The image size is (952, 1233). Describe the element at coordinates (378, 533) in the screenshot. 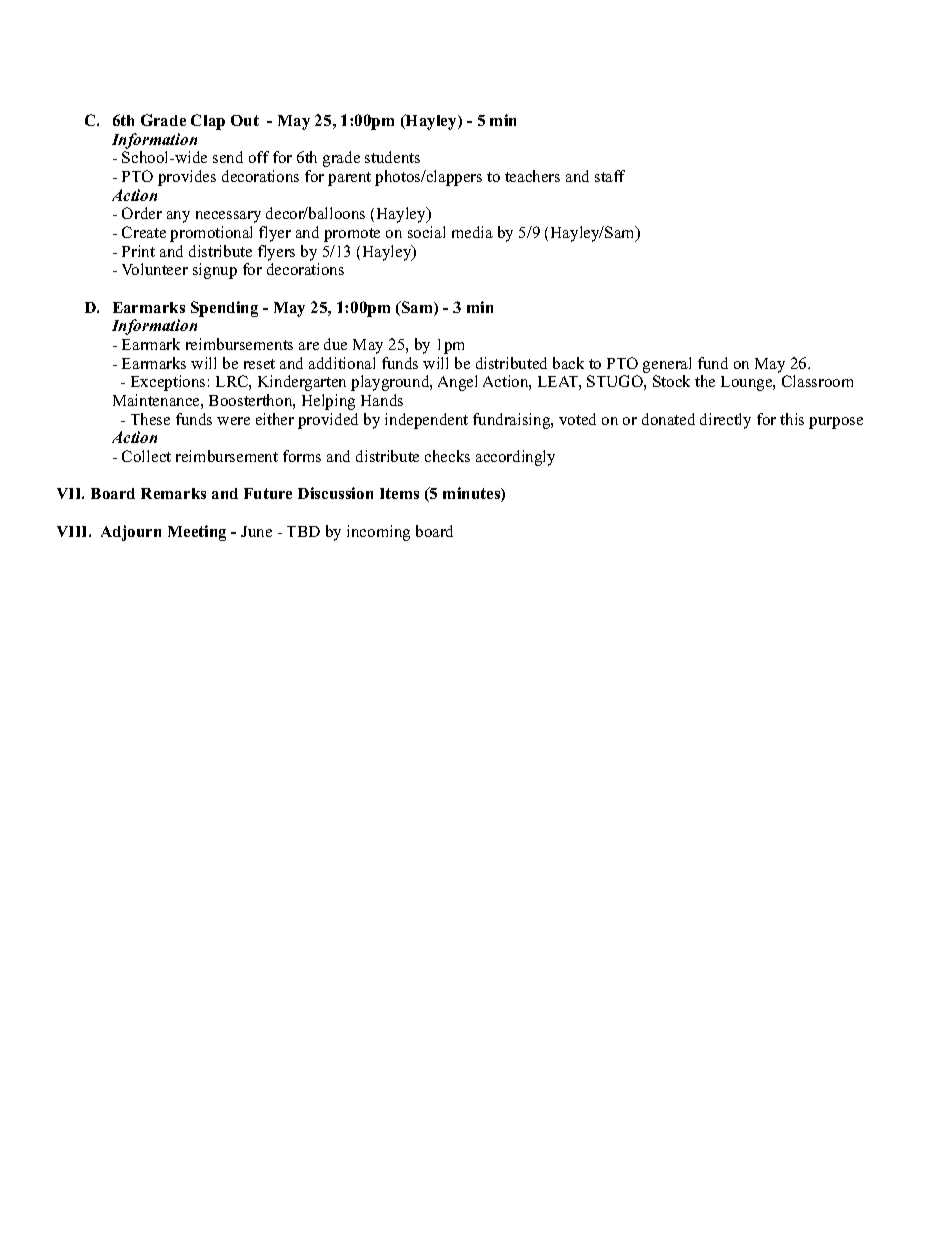

I see `incoming` at that location.
